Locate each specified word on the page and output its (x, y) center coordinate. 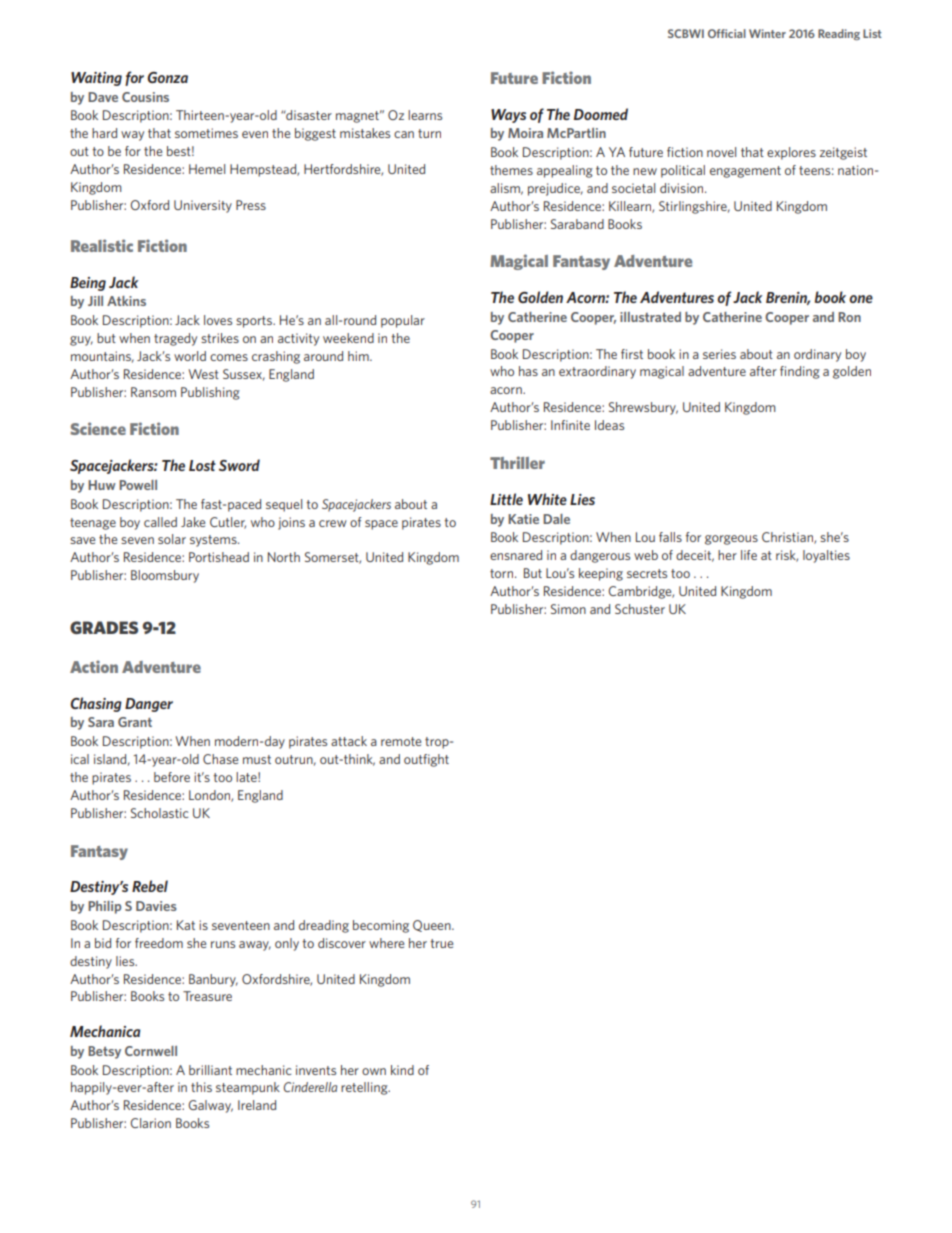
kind (402, 1070)
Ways (508, 116)
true (441, 943)
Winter (767, 33)
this (201, 1087)
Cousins (145, 97)
